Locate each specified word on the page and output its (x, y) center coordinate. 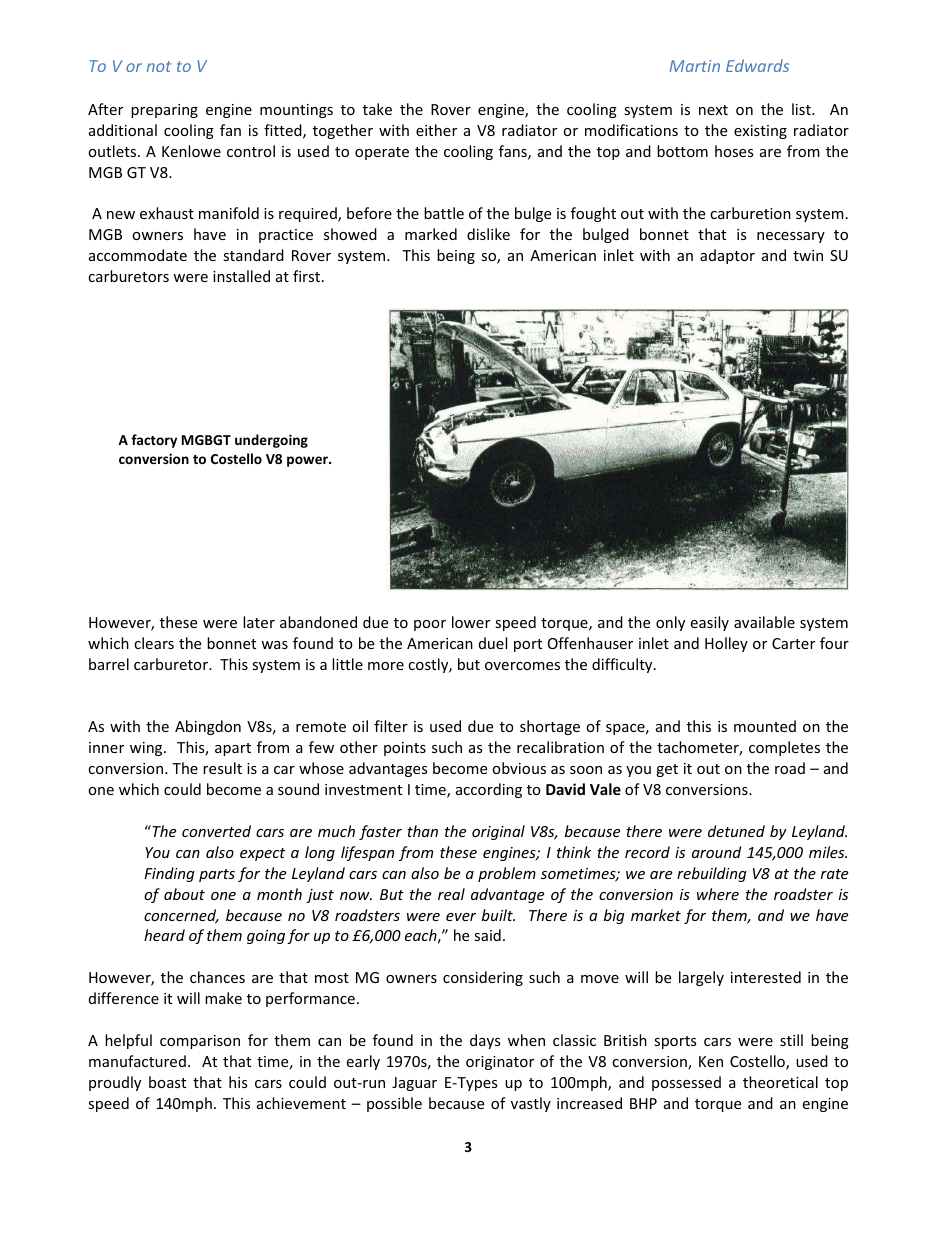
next (713, 110)
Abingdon (208, 727)
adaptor (727, 256)
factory (154, 441)
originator (500, 1063)
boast (167, 1082)
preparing (164, 111)
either (436, 130)
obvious (519, 768)
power (308, 461)
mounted (765, 726)
